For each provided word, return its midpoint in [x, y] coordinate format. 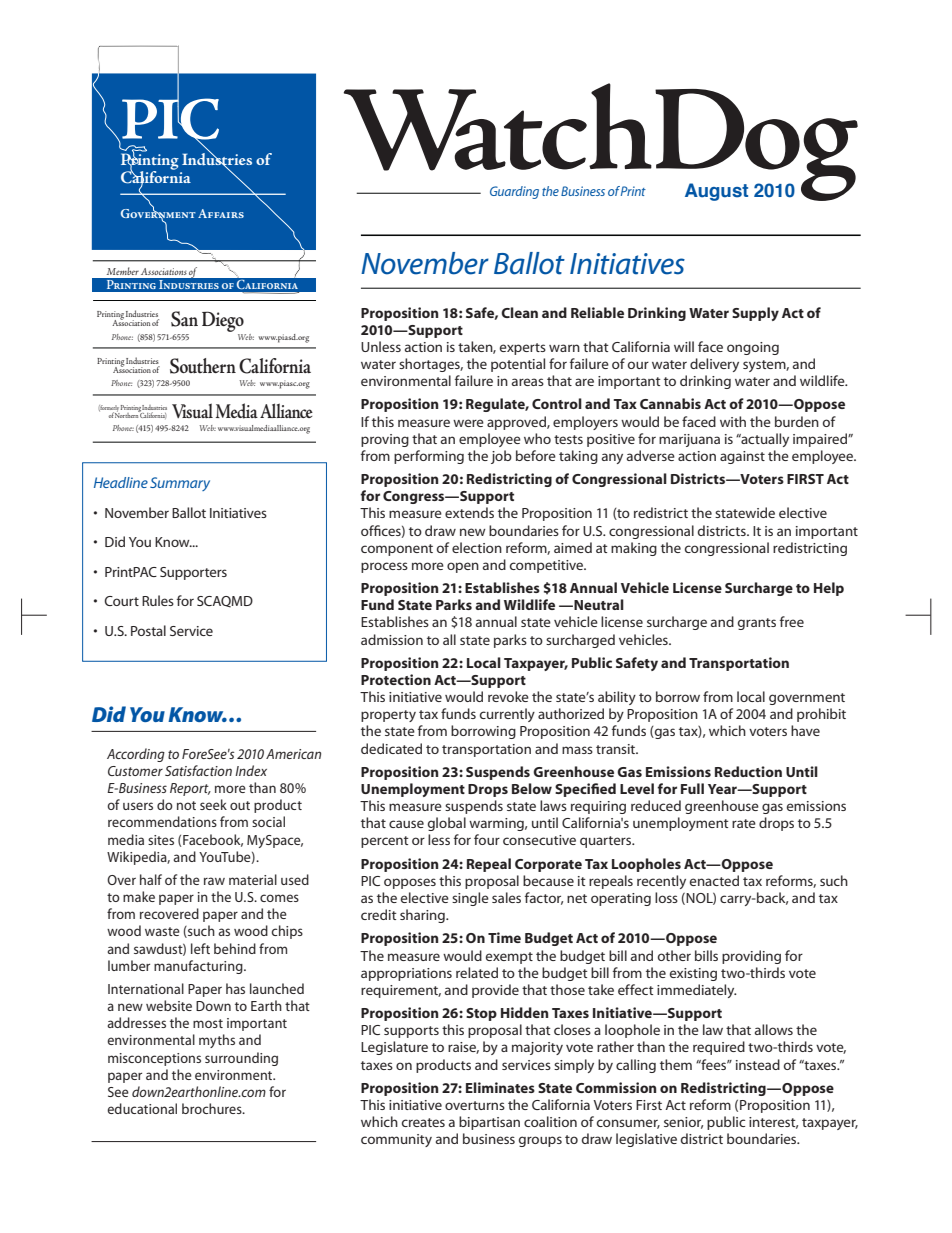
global [447, 824]
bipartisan [489, 1123]
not [186, 805]
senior [683, 1123]
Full [692, 788]
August [716, 192]
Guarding [514, 192]
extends [469, 512]
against [742, 457]
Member [123, 271]
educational [142, 1108]
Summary [180, 484]
